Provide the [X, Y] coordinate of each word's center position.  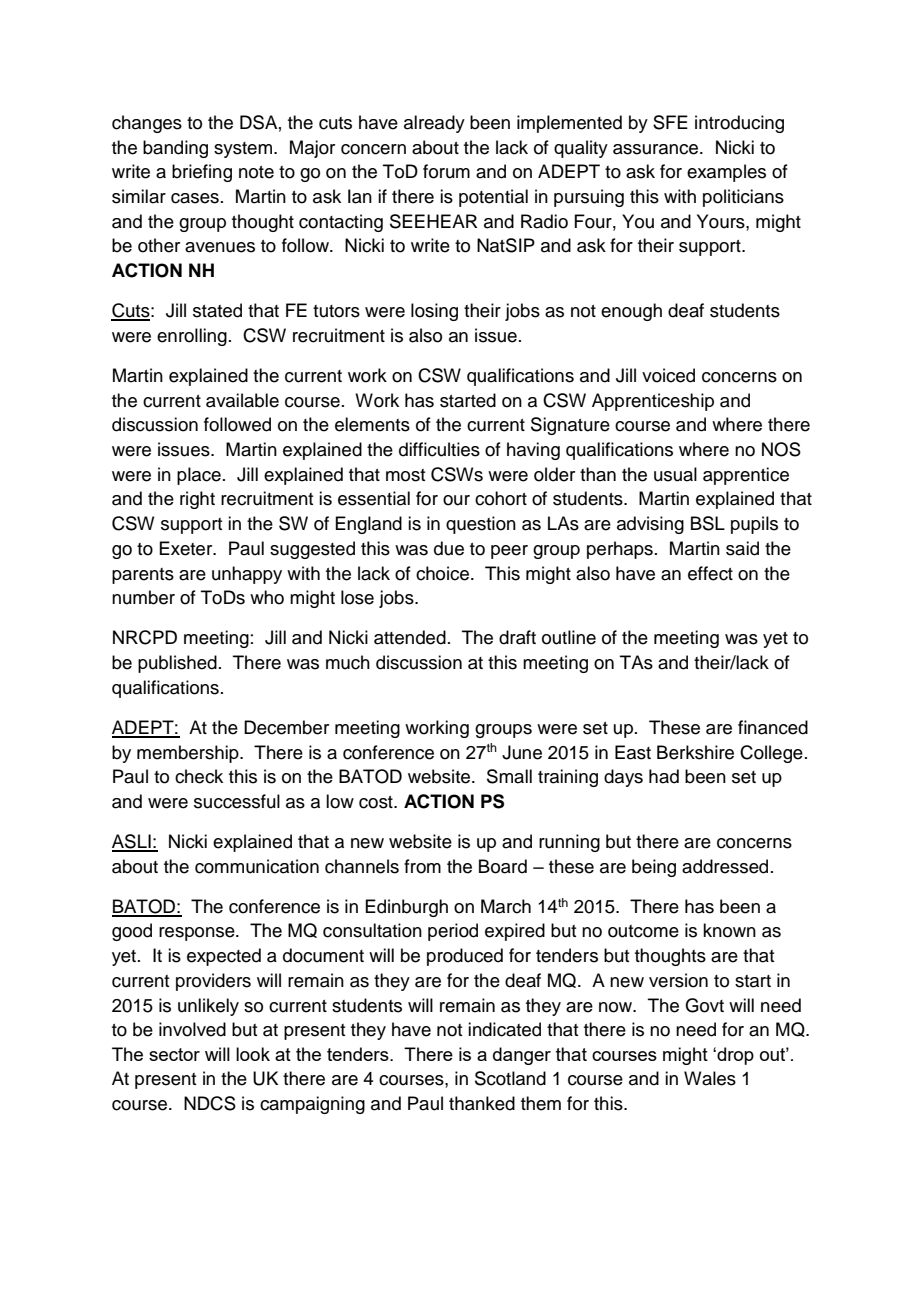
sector [174, 1054]
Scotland [510, 1078]
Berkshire [695, 752]
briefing [202, 173]
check [199, 776]
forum [446, 171]
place [199, 476]
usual [675, 474]
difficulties [439, 449]
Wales [710, 1078]
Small [509, 776]
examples [726, 173]
